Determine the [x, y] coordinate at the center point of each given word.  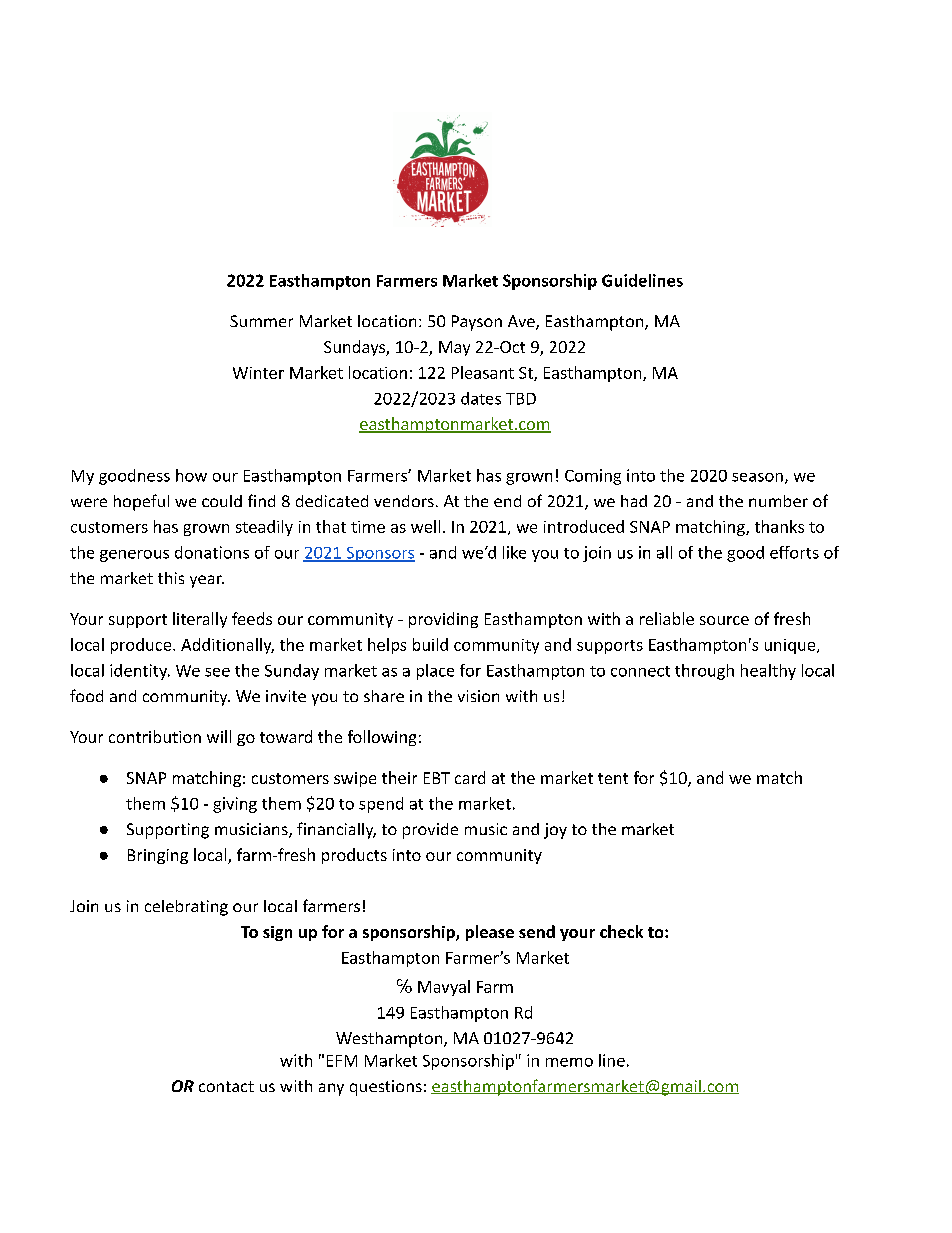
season [757, 477]
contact [226, 1086]
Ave [522, 322]
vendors [404, 501]
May [454, 348]
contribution [155, 736]
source [724, 620]
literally [200, 620]
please [490, 933]
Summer [261, 321]
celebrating [186, 908]
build [430, 644]
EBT [437, 778]
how [191, 475]
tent [613, 778]
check [621, 931]
